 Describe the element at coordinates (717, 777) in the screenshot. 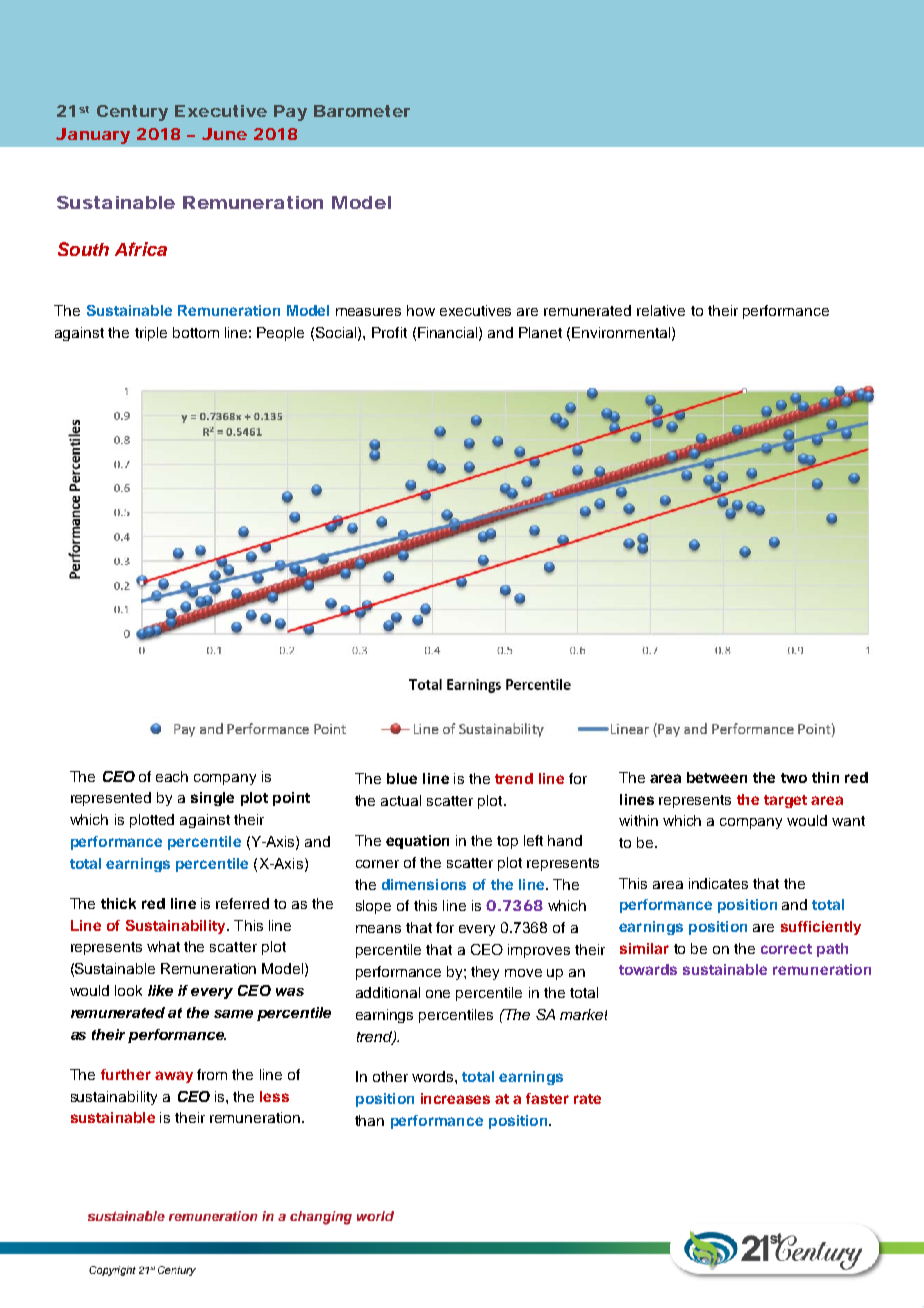

I see `between` at that location.
